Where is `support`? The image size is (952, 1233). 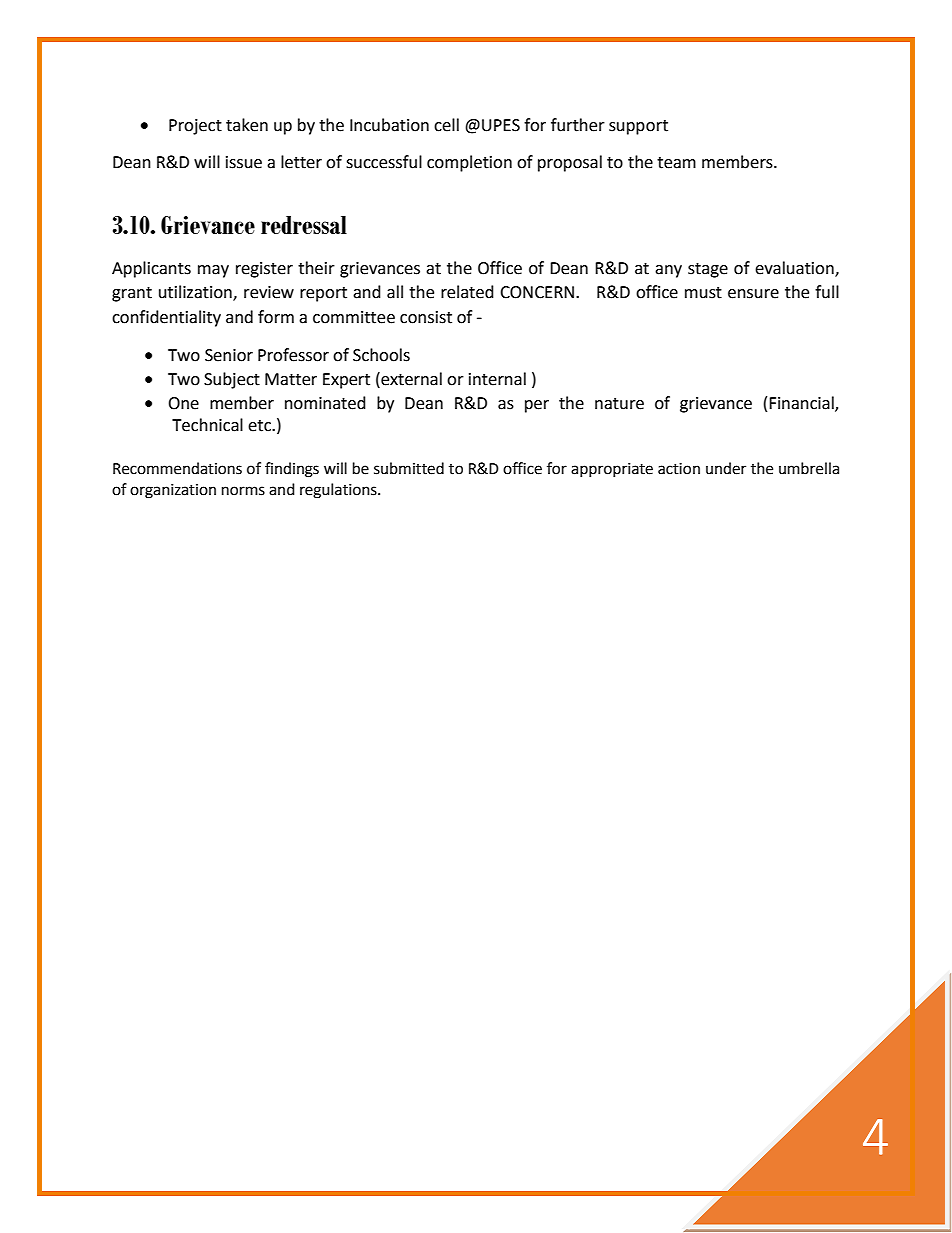 support is located at coordinates (638, 127).
